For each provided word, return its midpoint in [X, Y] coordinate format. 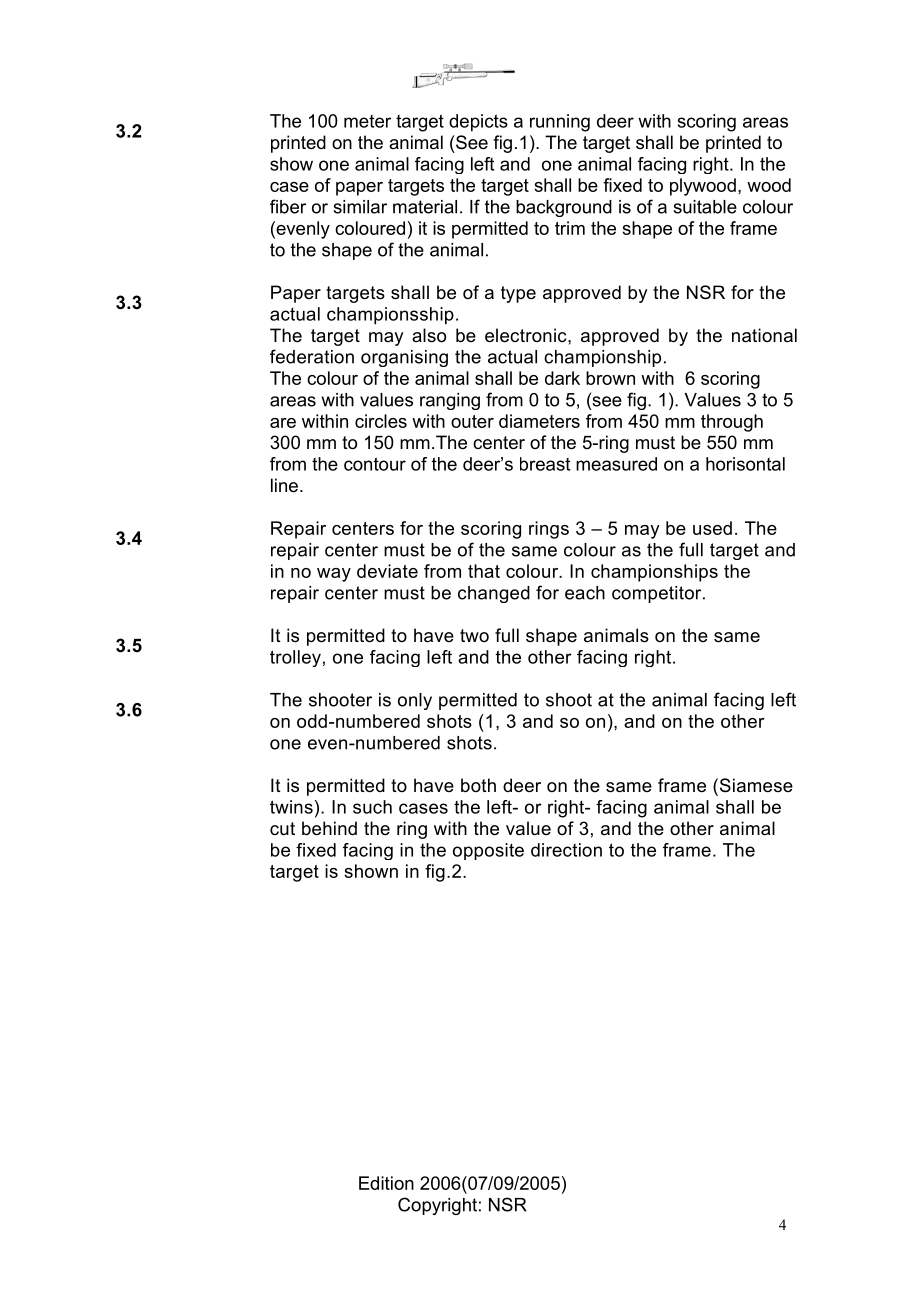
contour [375, 464]
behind [329, 828]
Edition [386, 1183]
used [712, 528]
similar [360, 207]
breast [545, 464]
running [560, 123]
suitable [705, 207]
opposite [488, 851]
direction [566, 850]
